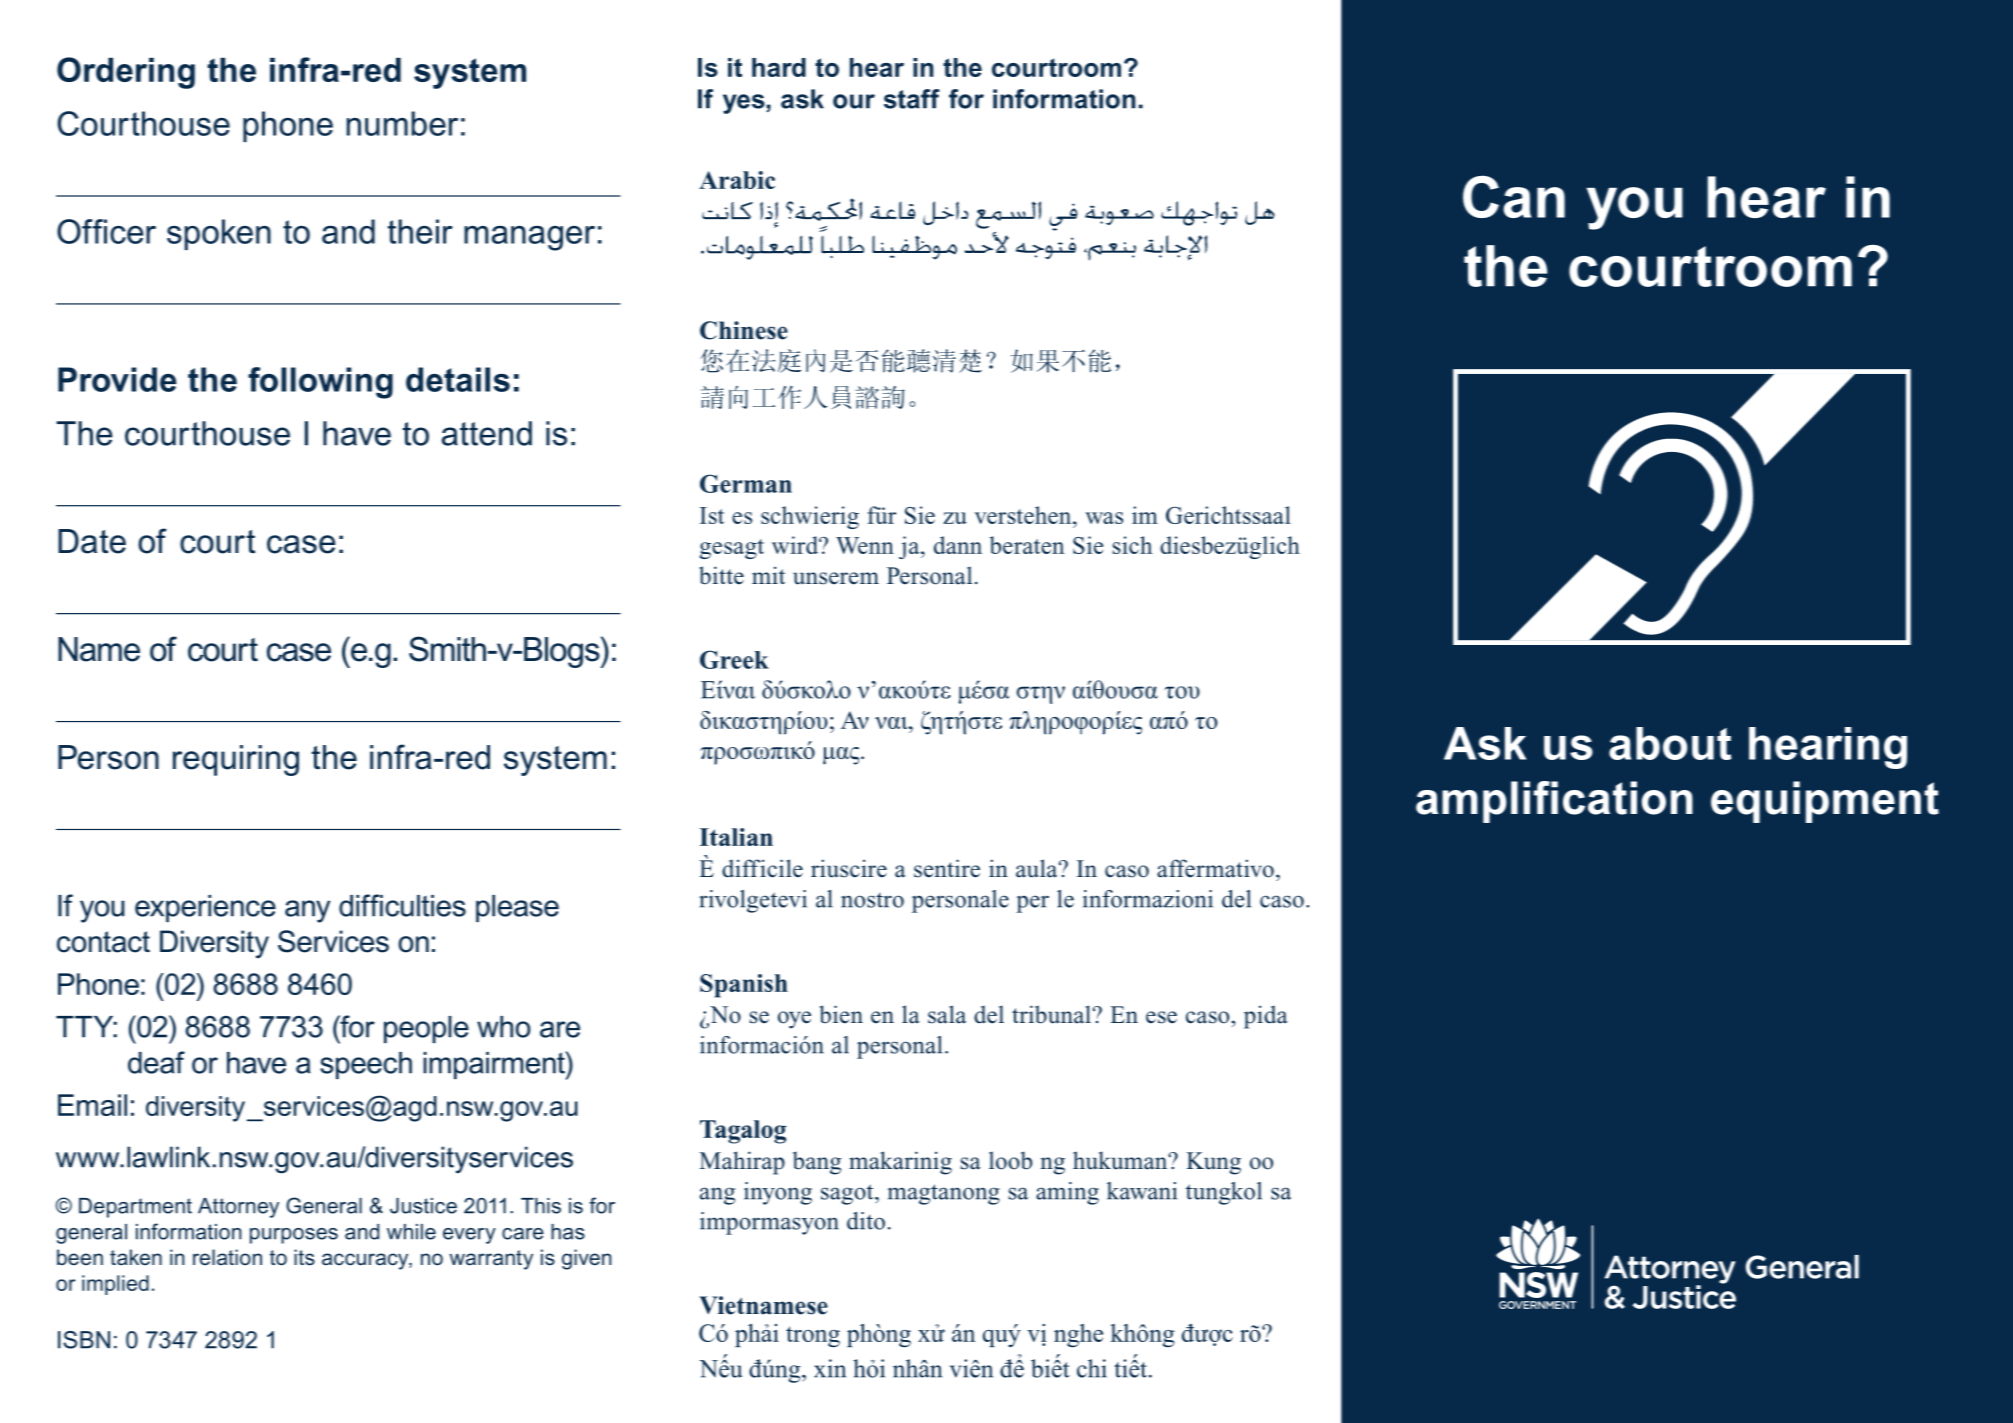 The height and width of the screenshot is (1423, 2013). What do you see at coordinates (1554, 802) in the screenshot?
I see `amplification` at bounding box center [1554, 802].
